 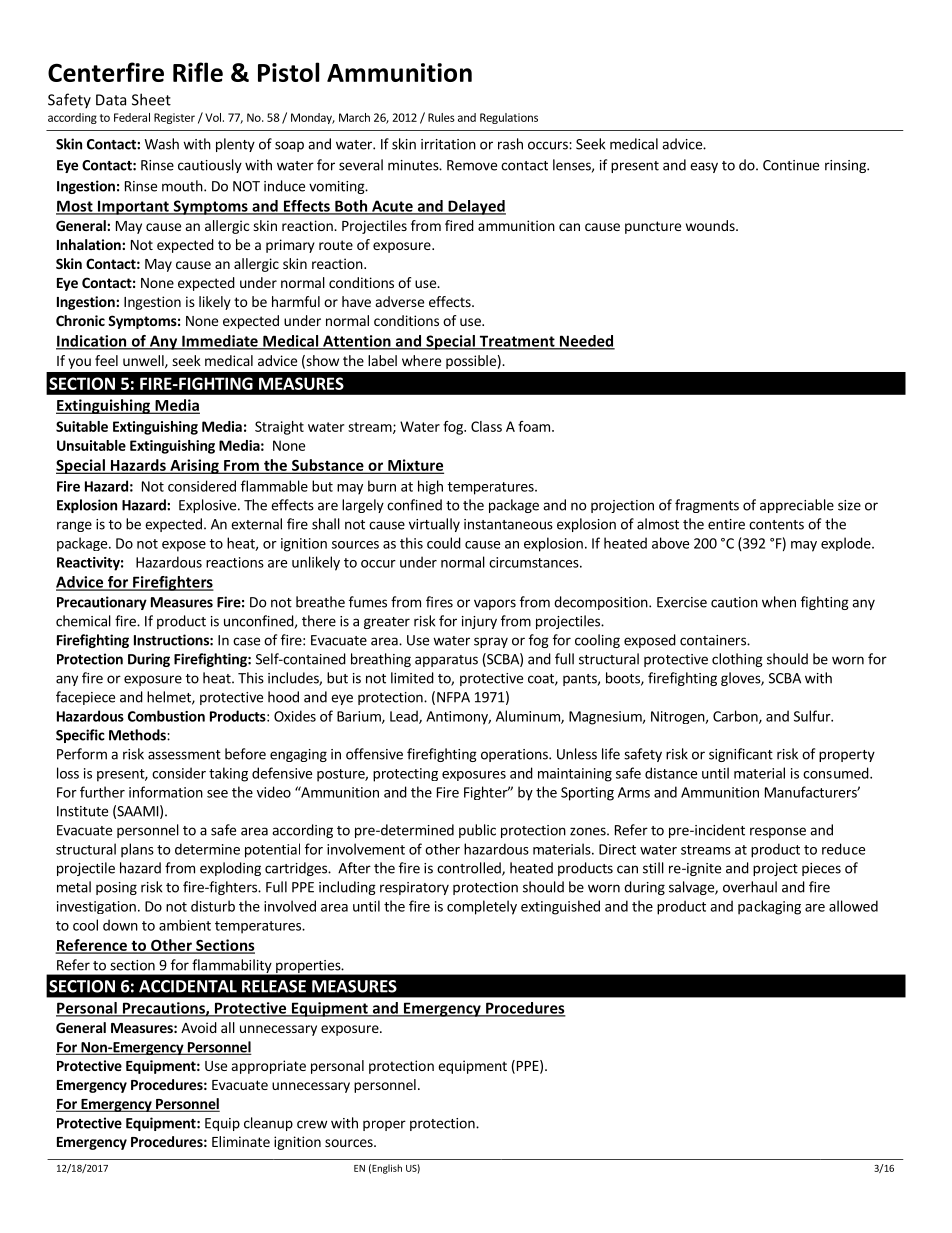 What do you see at coordinates (151, 99) in the document?
I see `Sheet` at bounding box center [151, 99].
